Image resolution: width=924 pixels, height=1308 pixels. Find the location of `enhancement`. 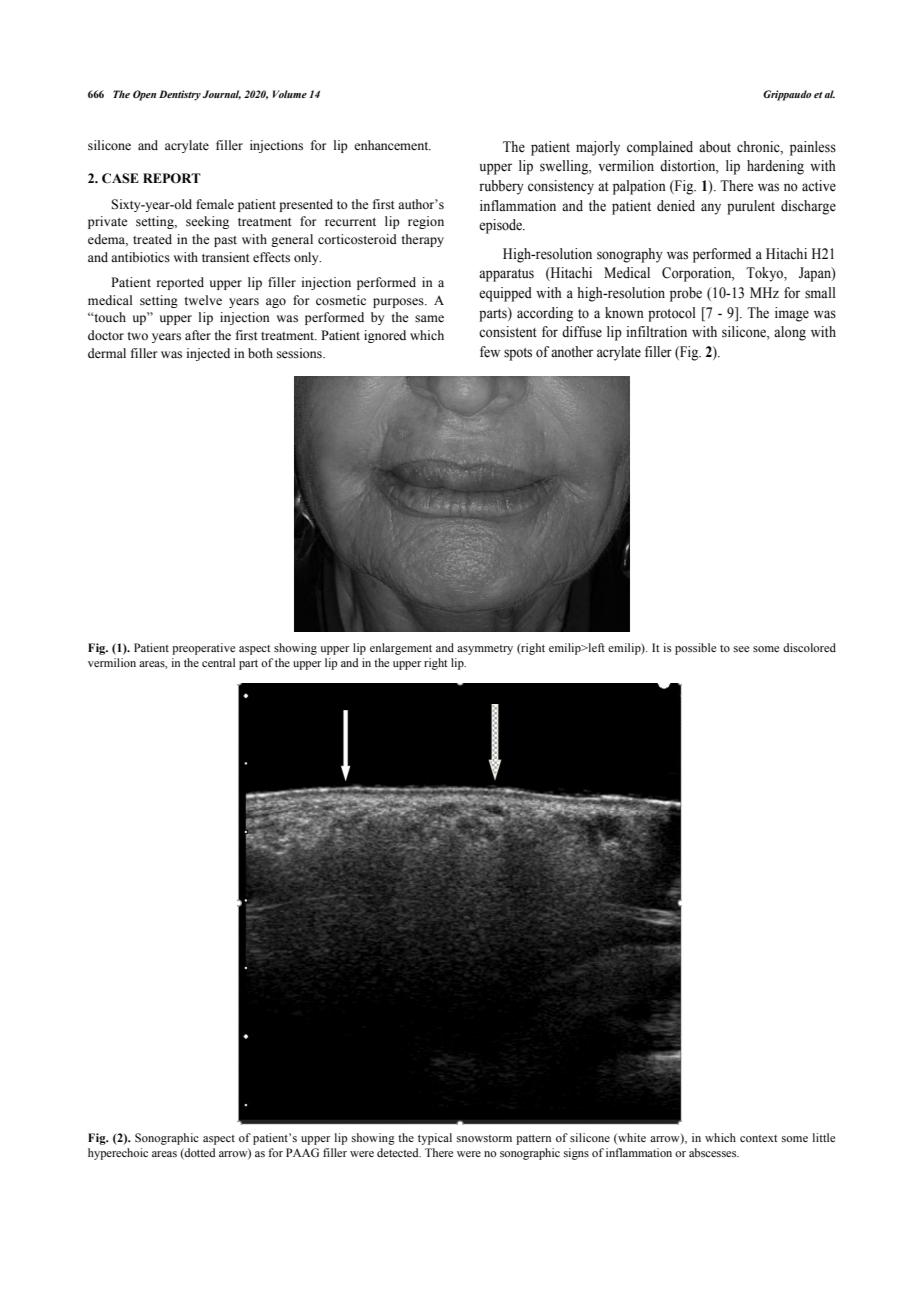

enhancement is located at coordinates (392, 145).
